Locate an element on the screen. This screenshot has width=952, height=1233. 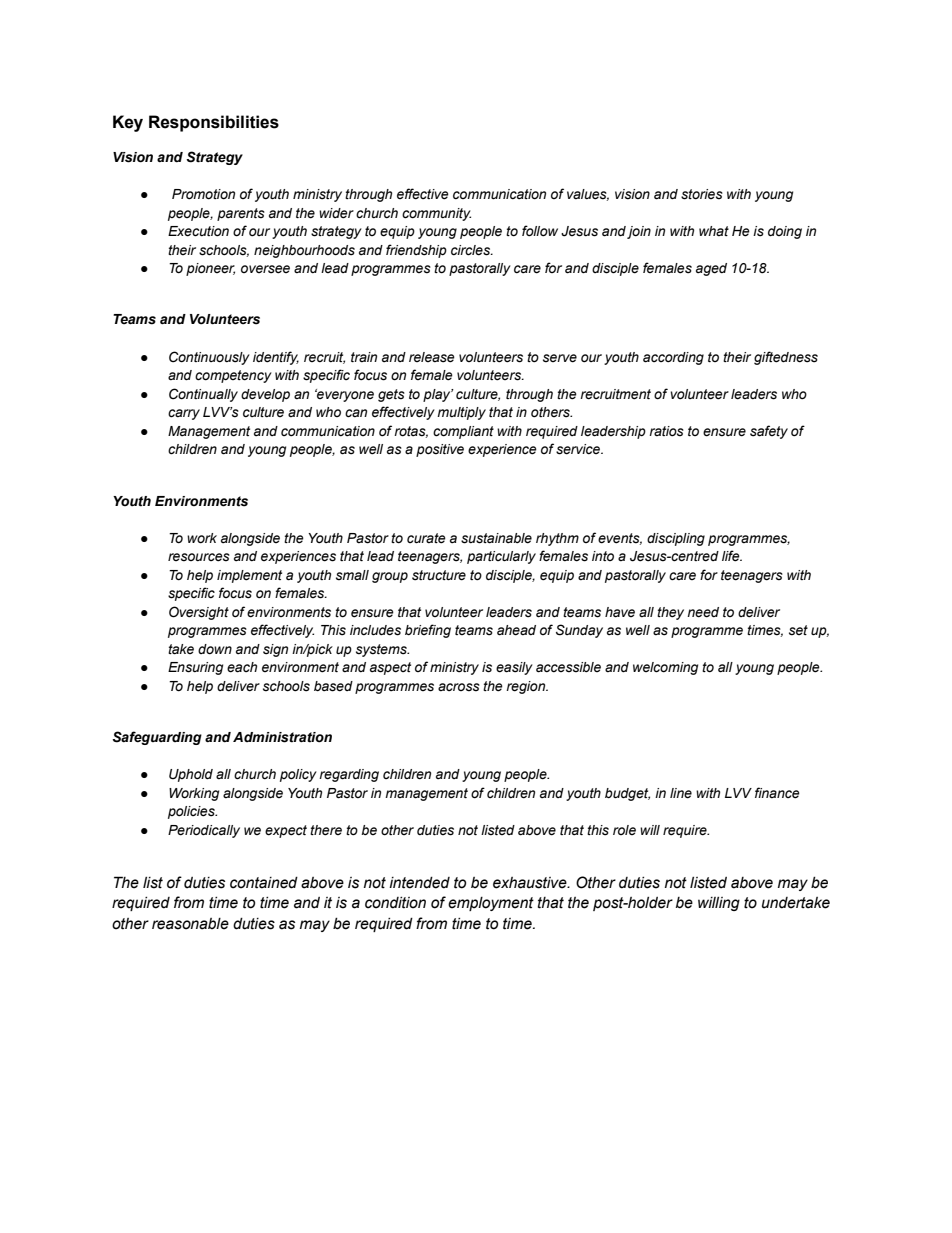
briefing is located at coordinates (428, 631).
